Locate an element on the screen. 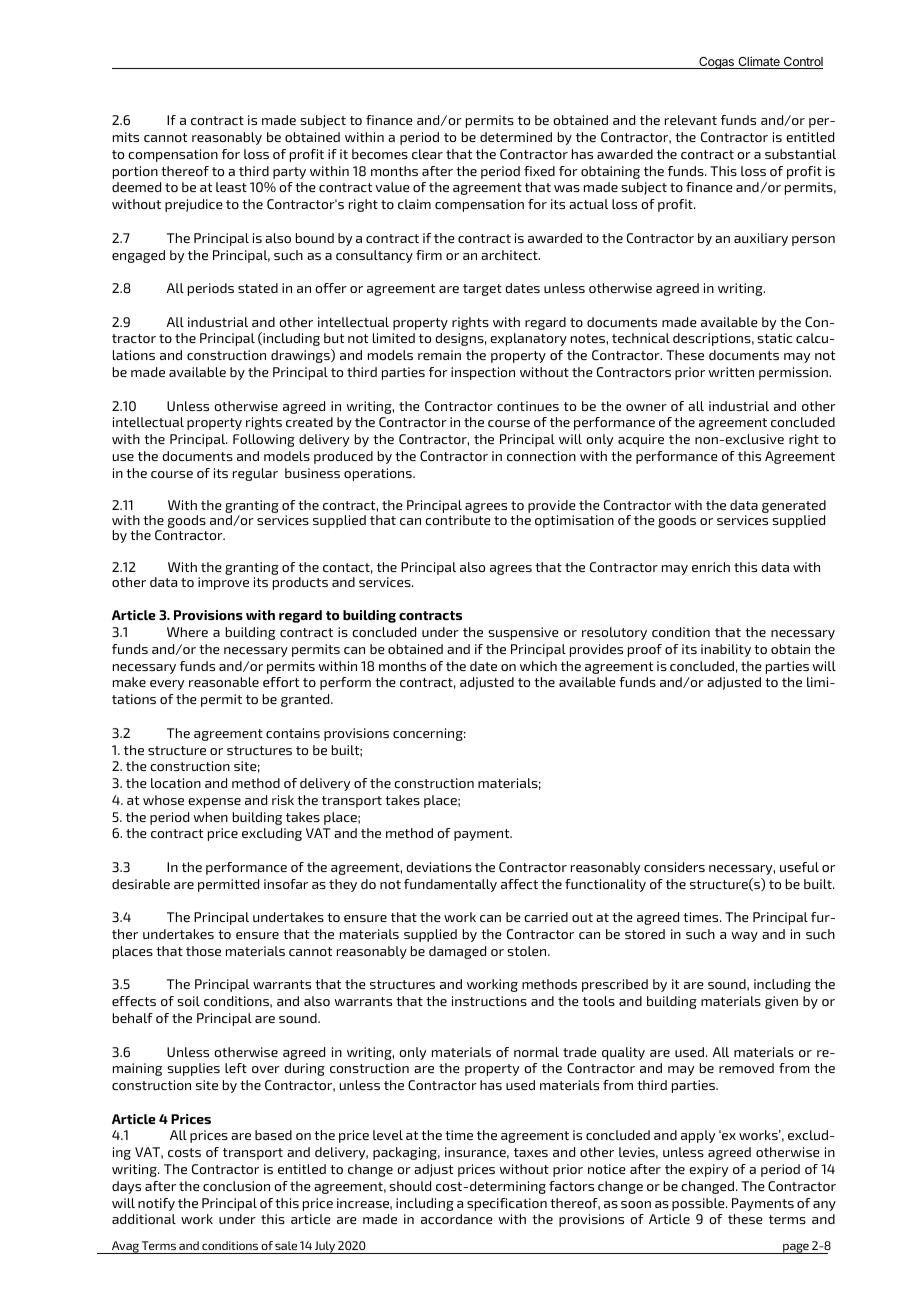 This screenshot has height=1308, width=924. accordance is located at coordinates (457, 1219).
